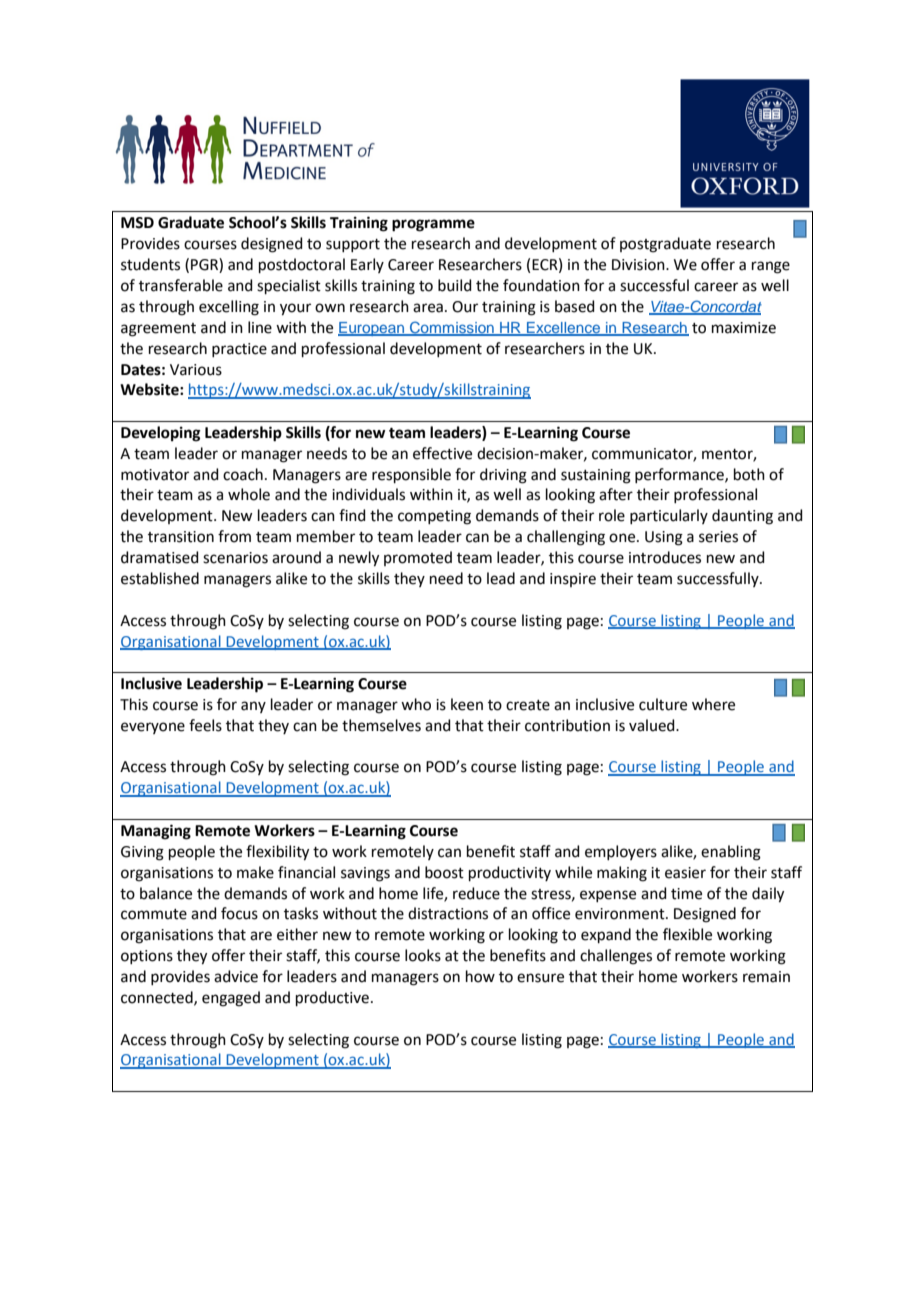 The image size is (924, 1308). Describe the element at coordinates (665, 557) in the document. I see `introduces` at that location.
